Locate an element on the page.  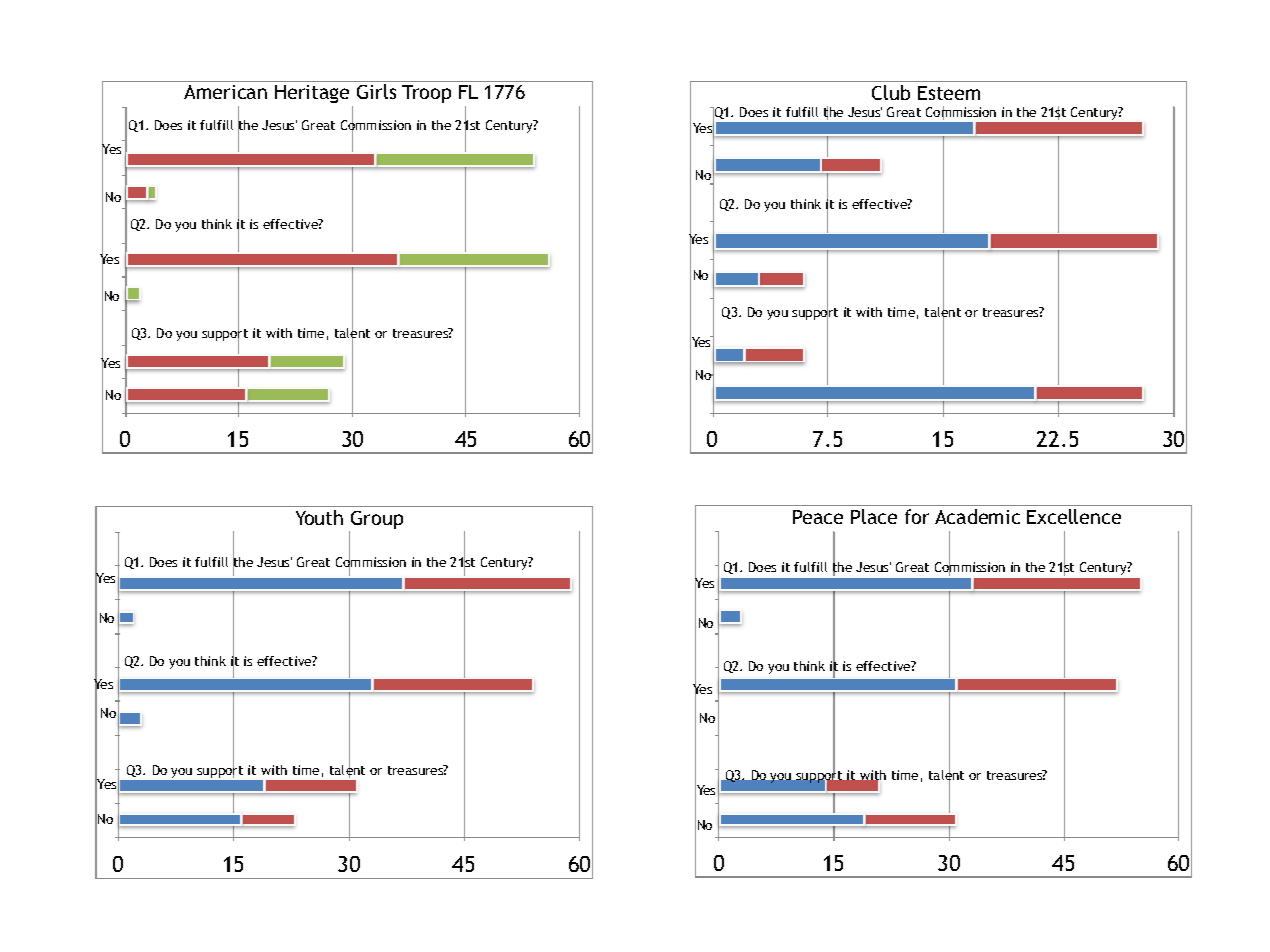
Club is located at coordinates (891, 92).
